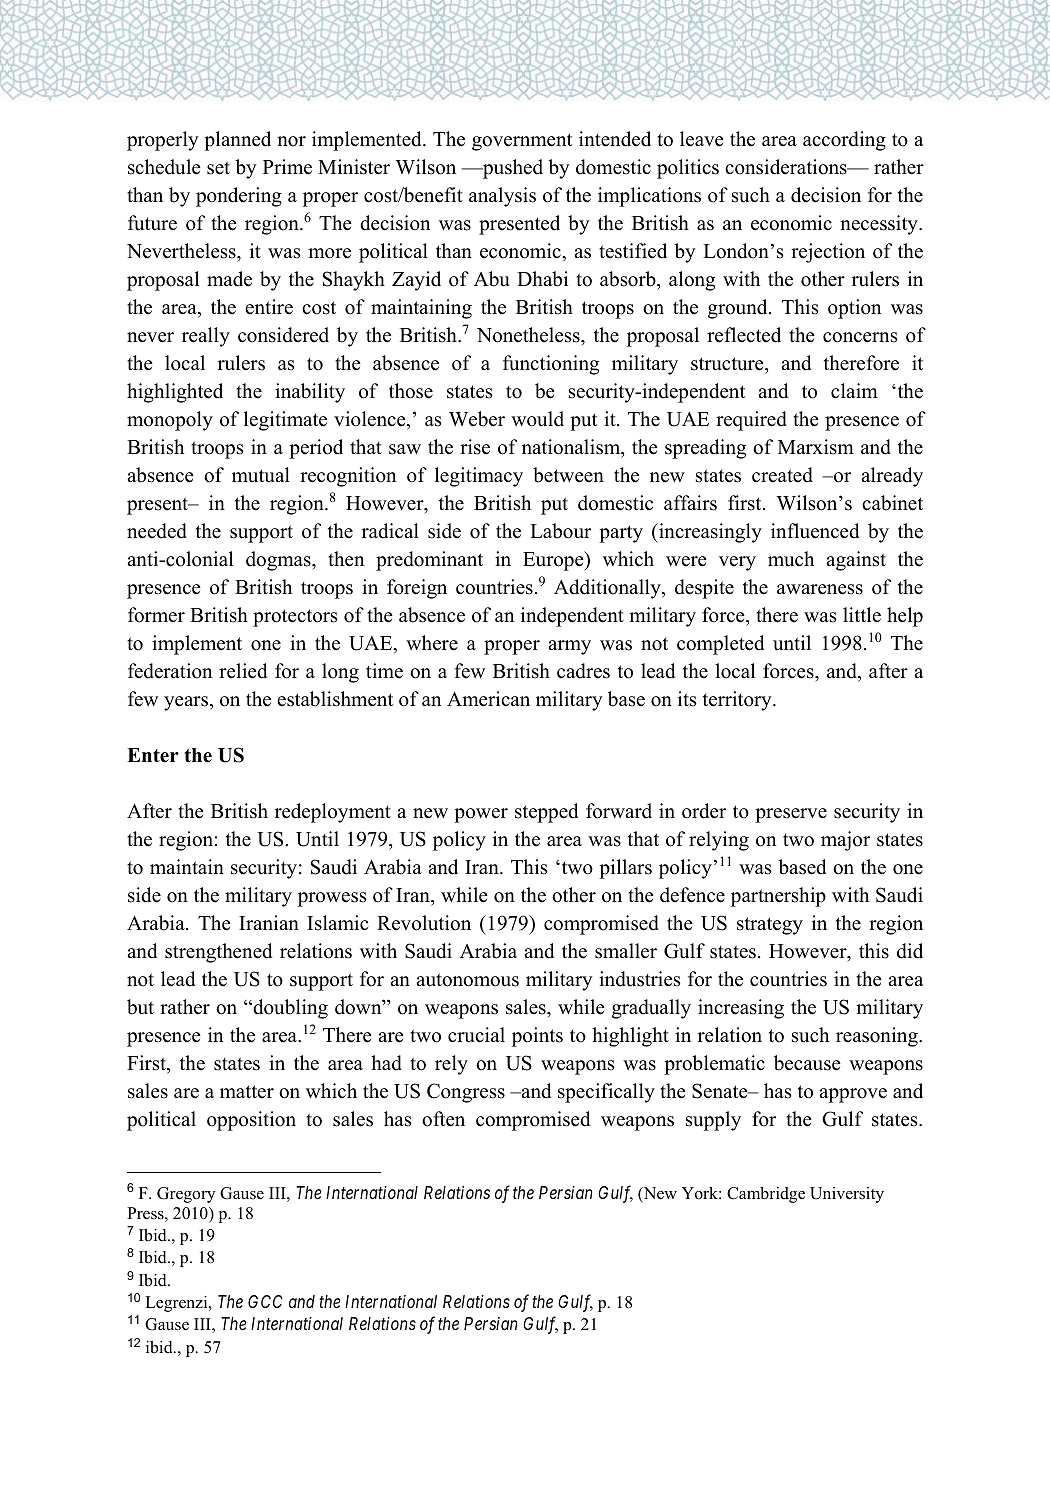 The width and height of the screenshot is (1050, 1485). I want to click on set, so click(218, 168).
